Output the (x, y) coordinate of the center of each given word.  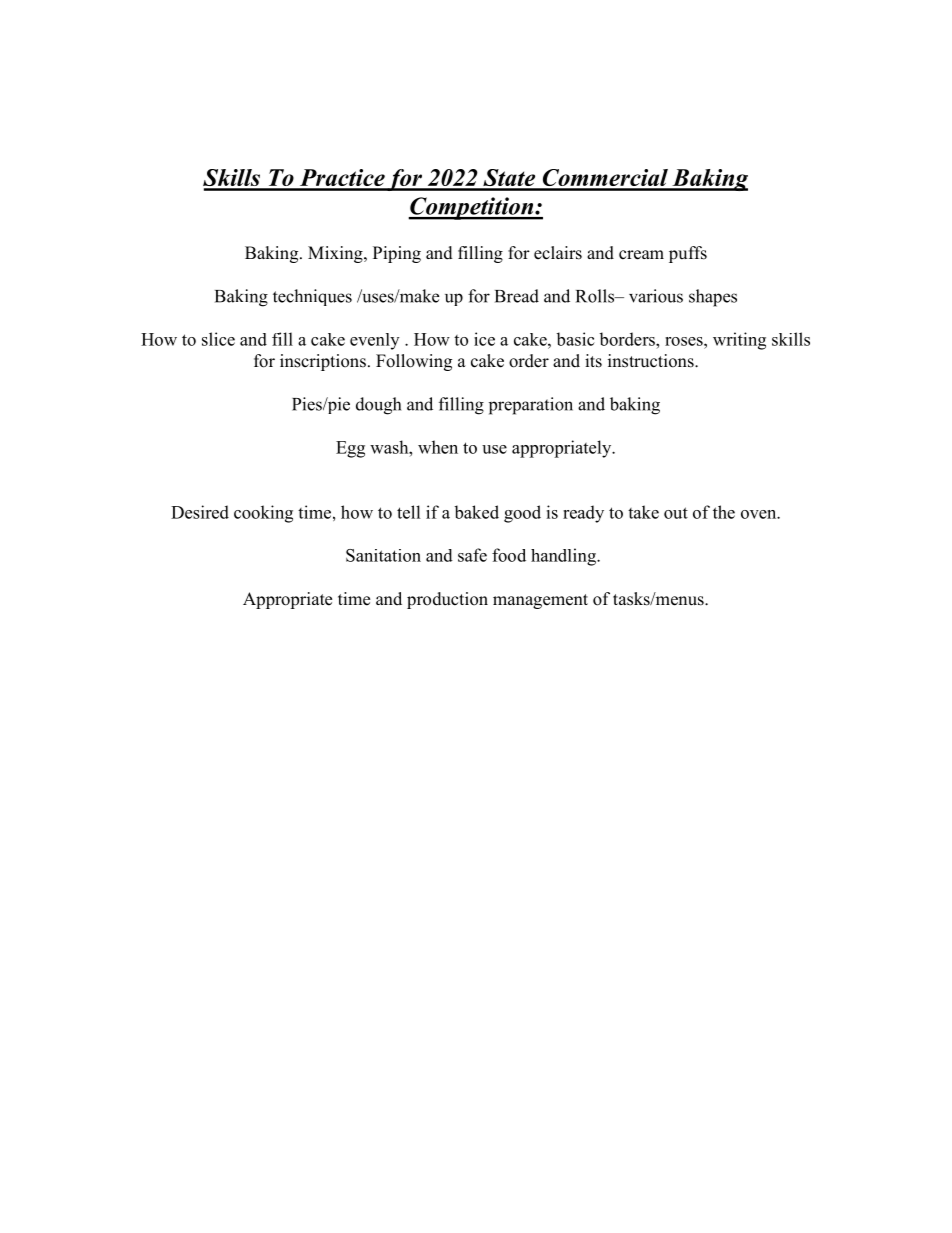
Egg (350, 449)
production (447, 600)
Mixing (336, 254)
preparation (531, 406)
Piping (397, 254)
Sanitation (383, 555)
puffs (688, 254)
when (438, 447)
